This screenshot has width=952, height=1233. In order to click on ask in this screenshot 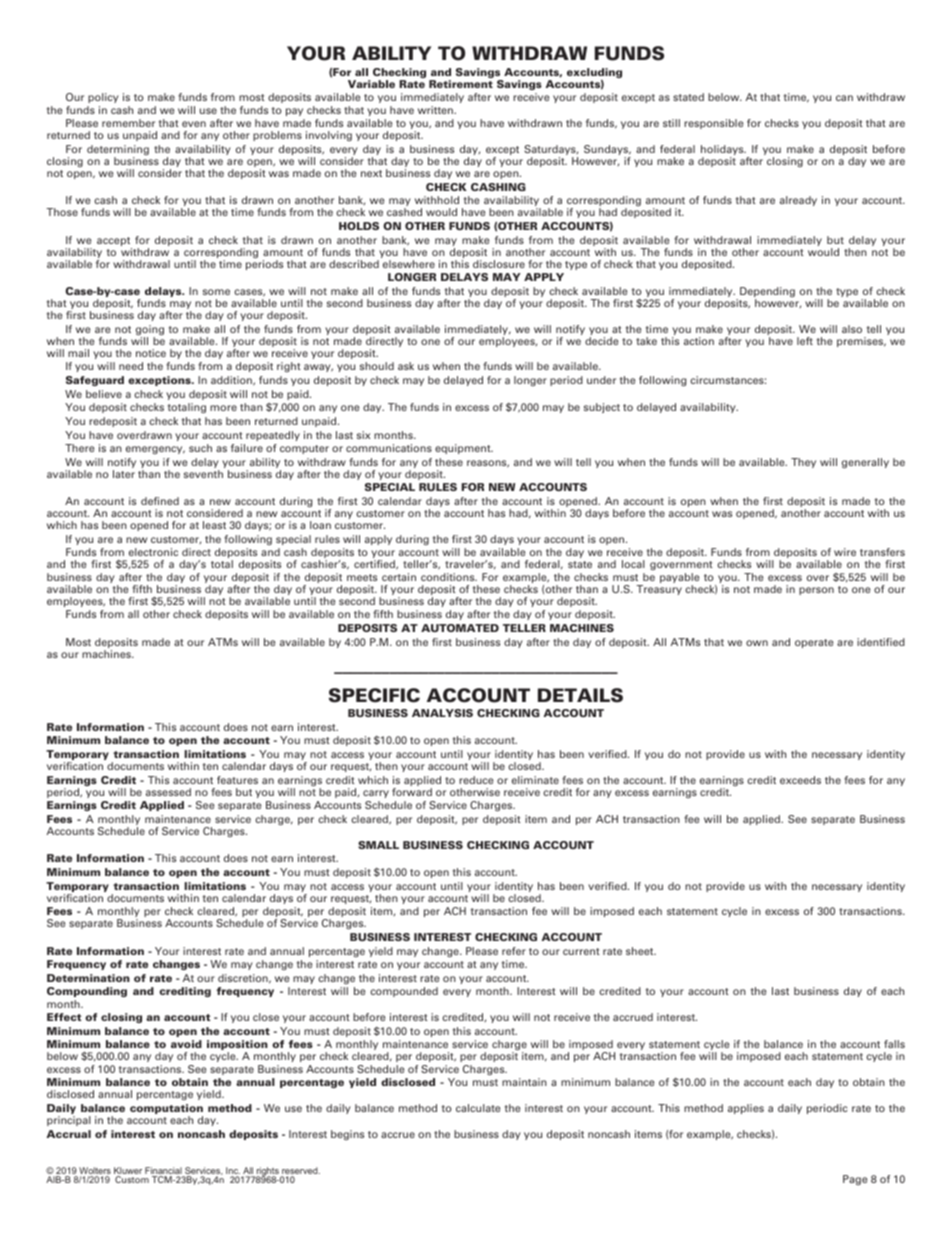, I will do `click(406, 366)`.
